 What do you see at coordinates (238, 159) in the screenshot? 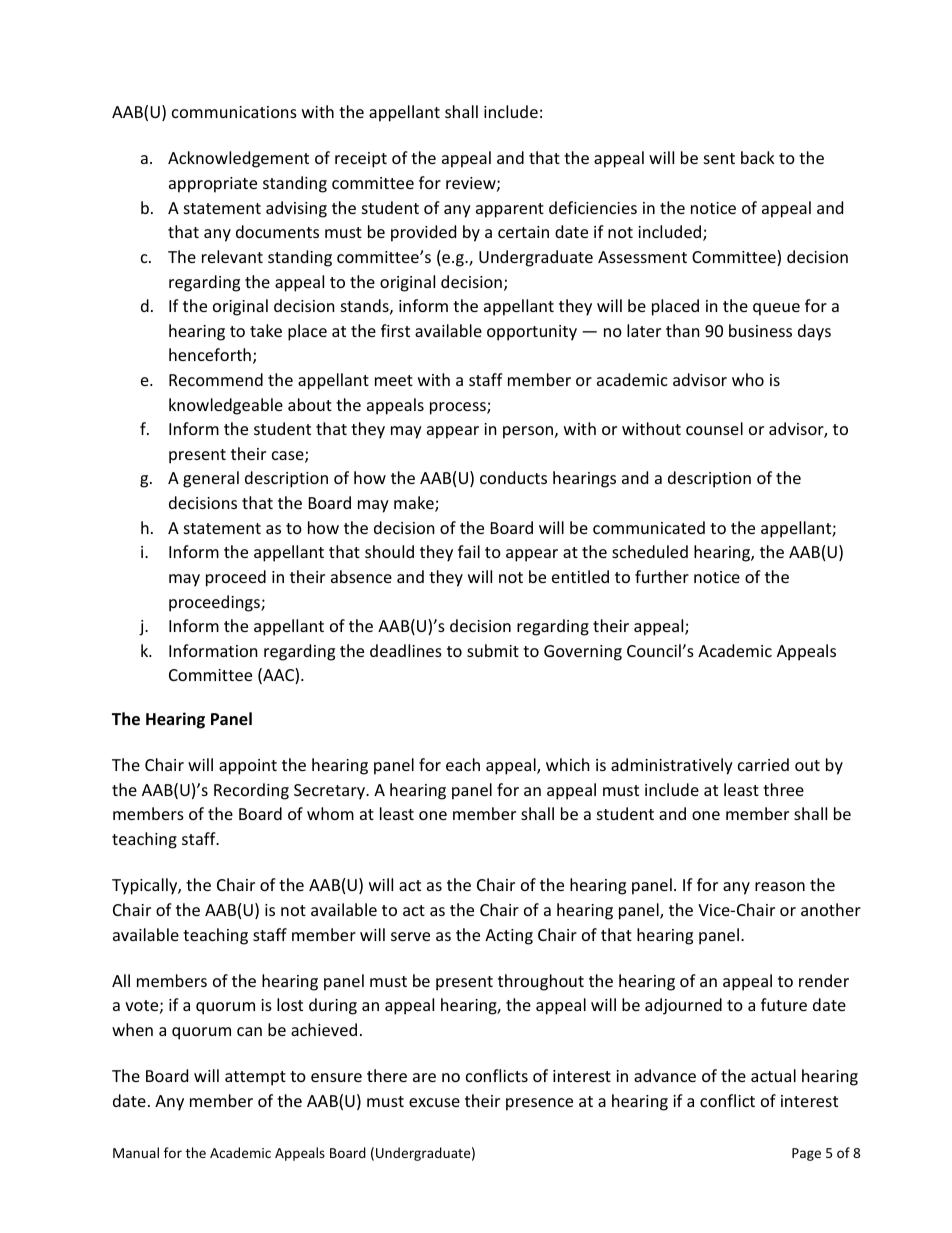
I see `Acknowledgement` at bounding box center [238, 159].
